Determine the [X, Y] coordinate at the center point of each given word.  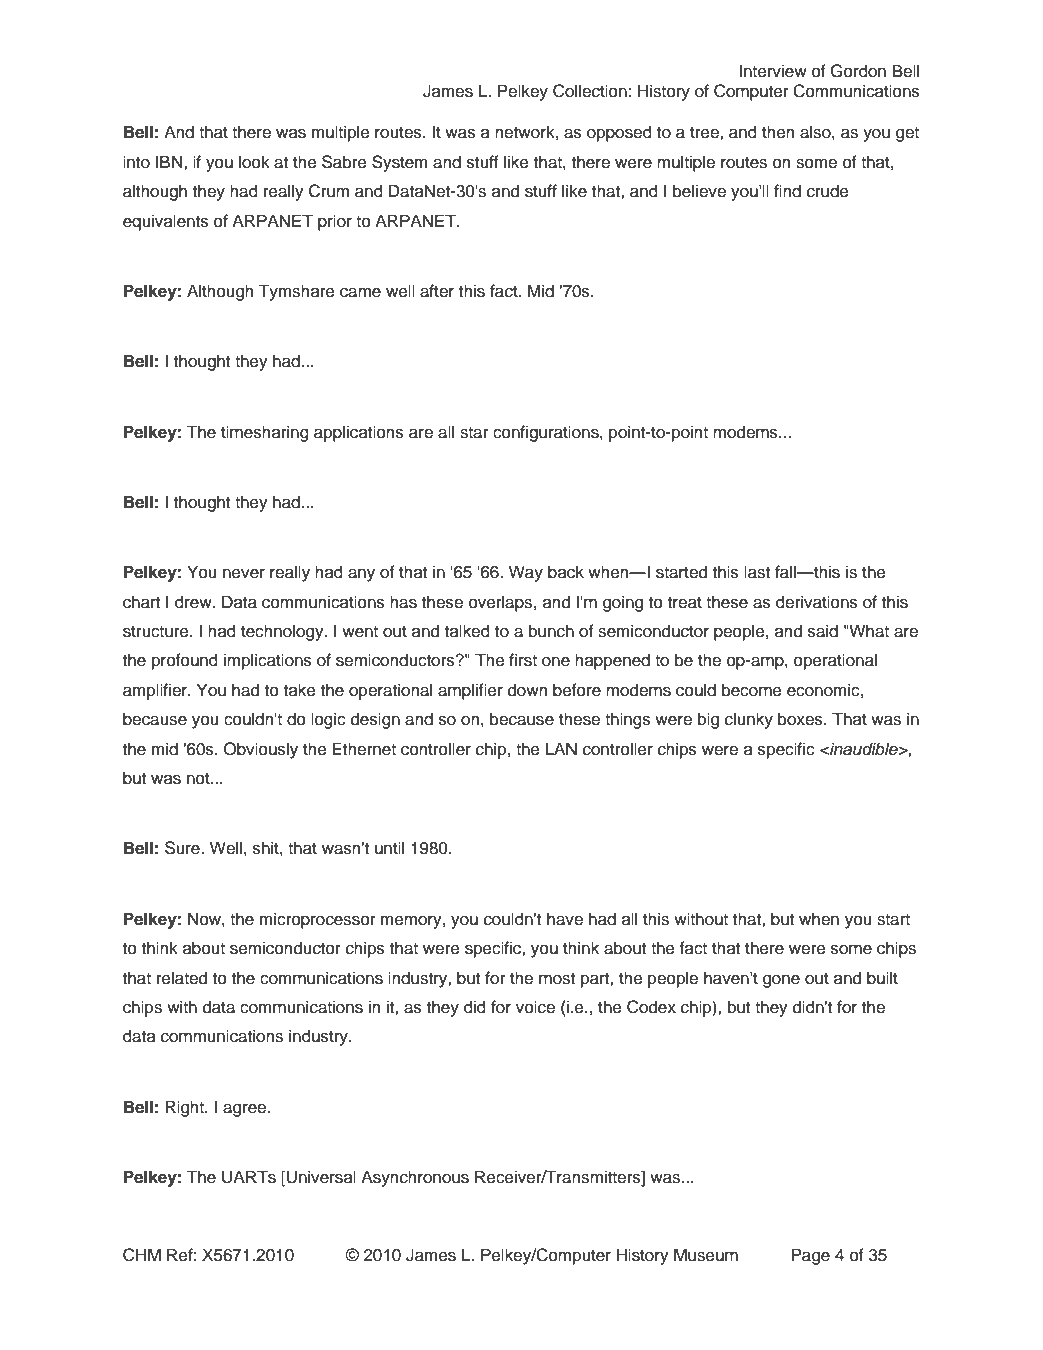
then [778, 132]
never [244, 574]
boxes [801, 719]
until [389, 848]
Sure [183, 848]
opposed [619, 133]
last [757, 572]
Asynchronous [415, 1178]
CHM [142, 1255]
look [254, 162]
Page [810, 1256]
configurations [547, 433]
